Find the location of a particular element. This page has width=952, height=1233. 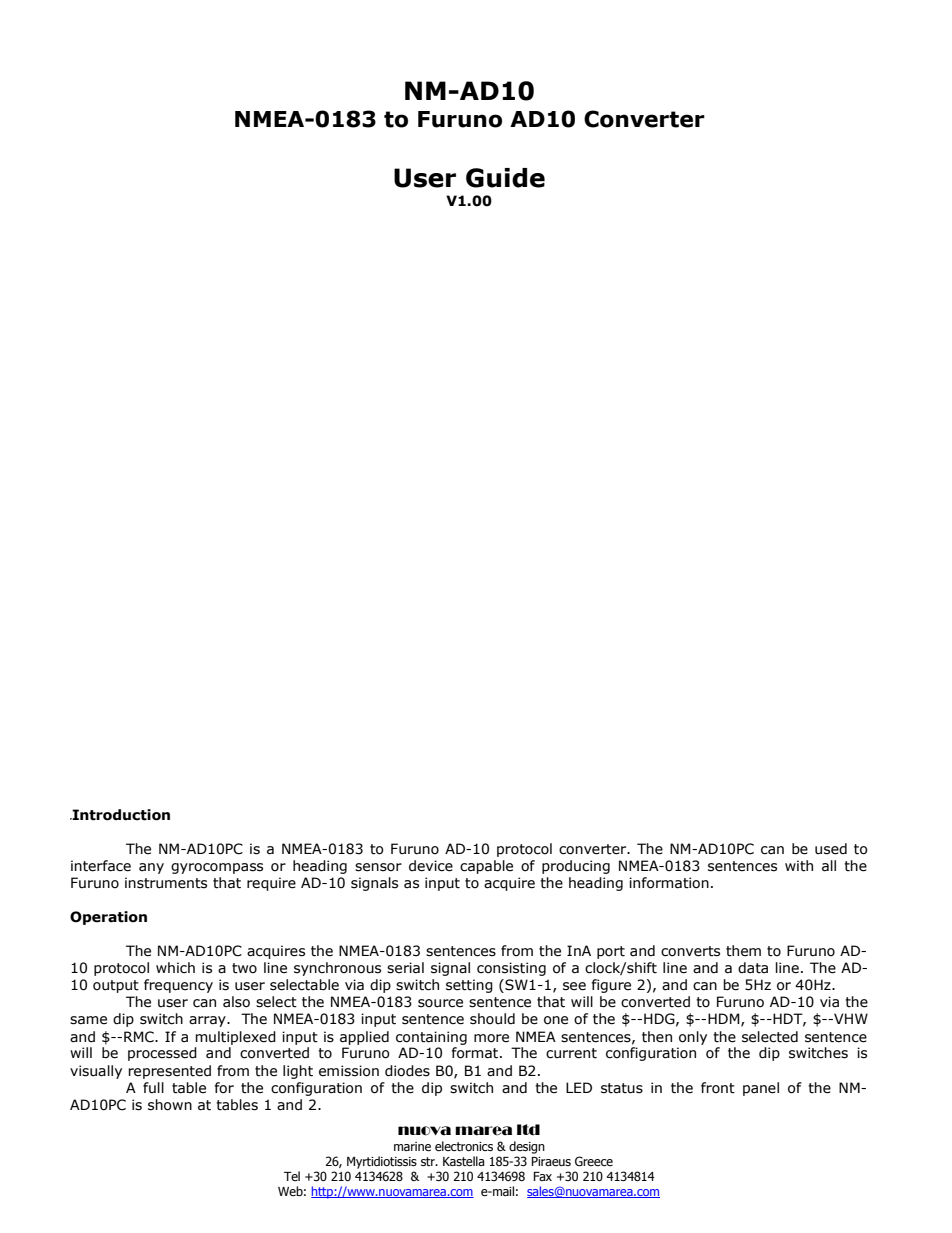

Guide is located at coordinates (505, 178).
